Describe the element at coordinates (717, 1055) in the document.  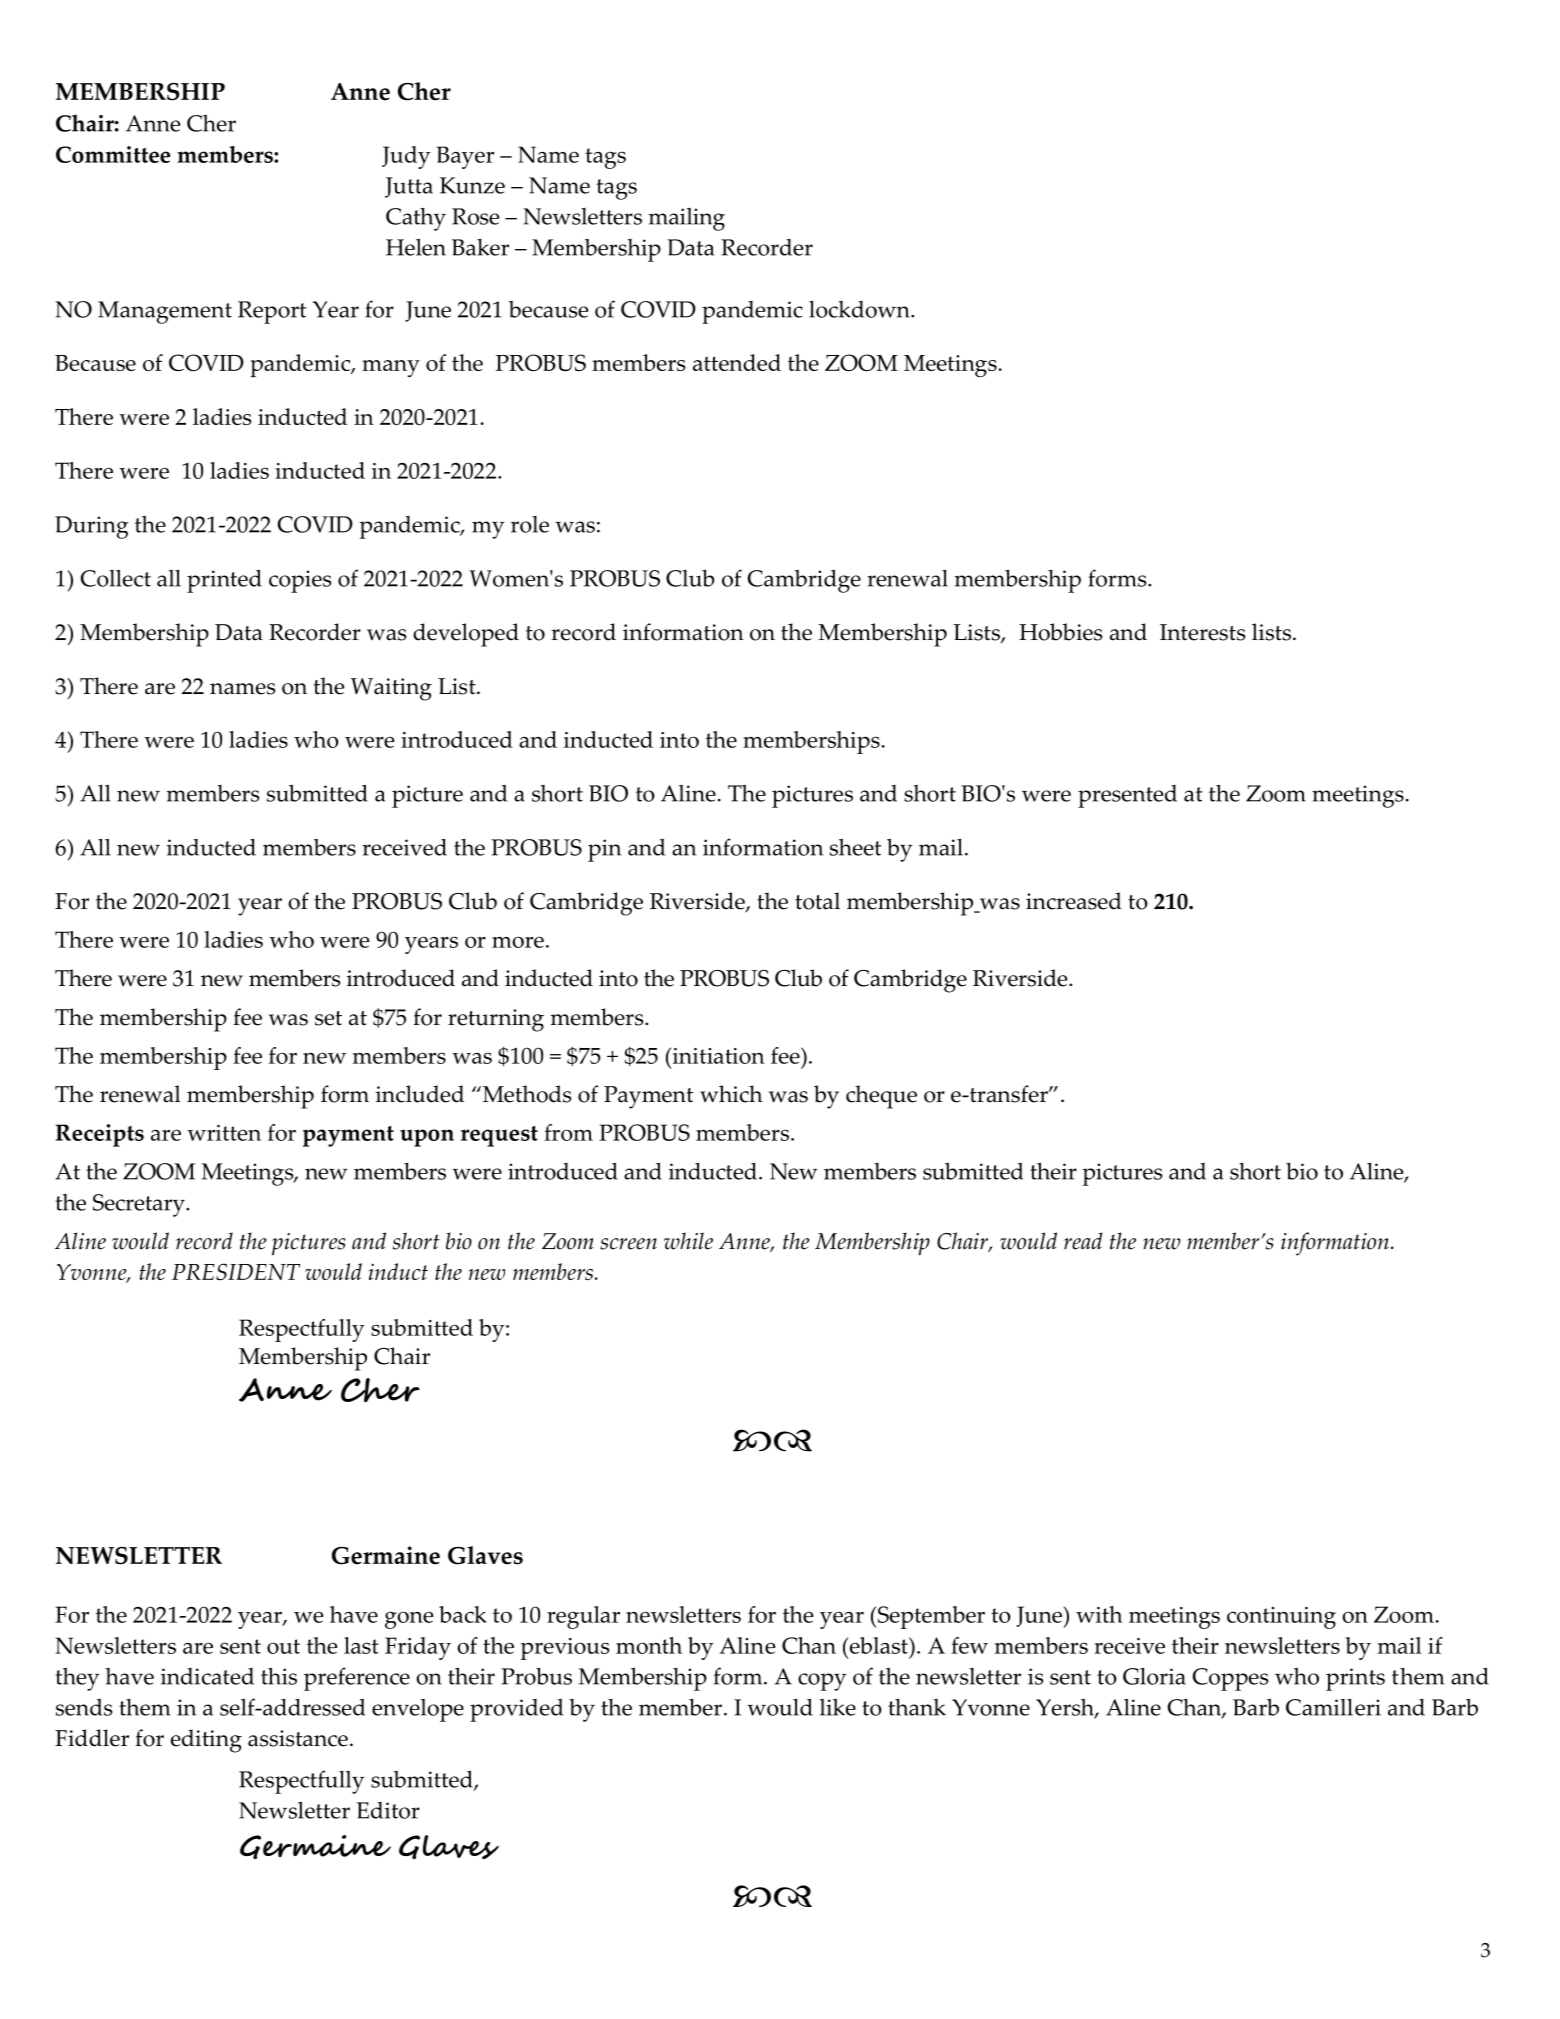
I see `initiation` at that location.
